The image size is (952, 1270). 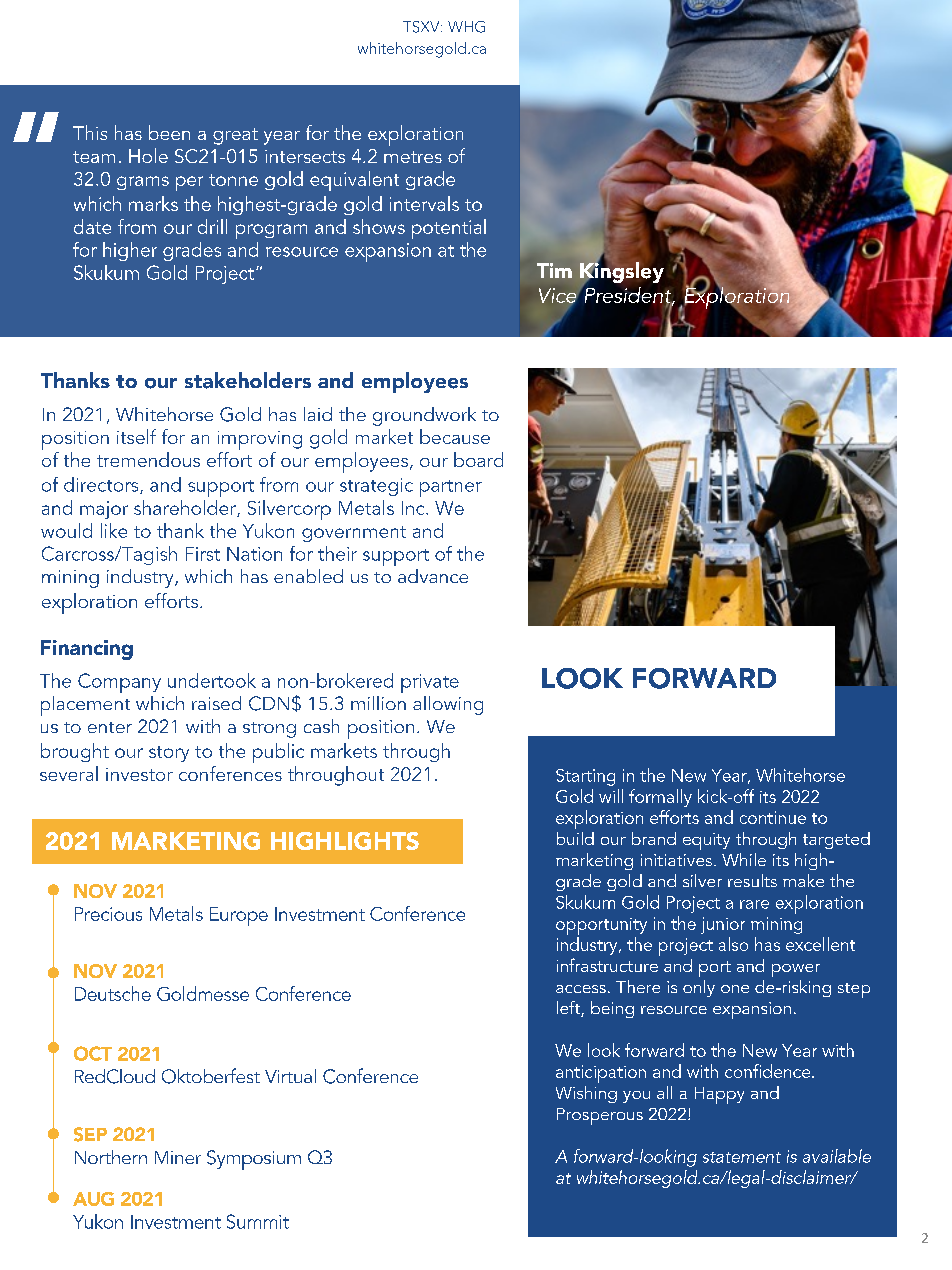 I want to click on statement, so click(x=742, y=1157).
